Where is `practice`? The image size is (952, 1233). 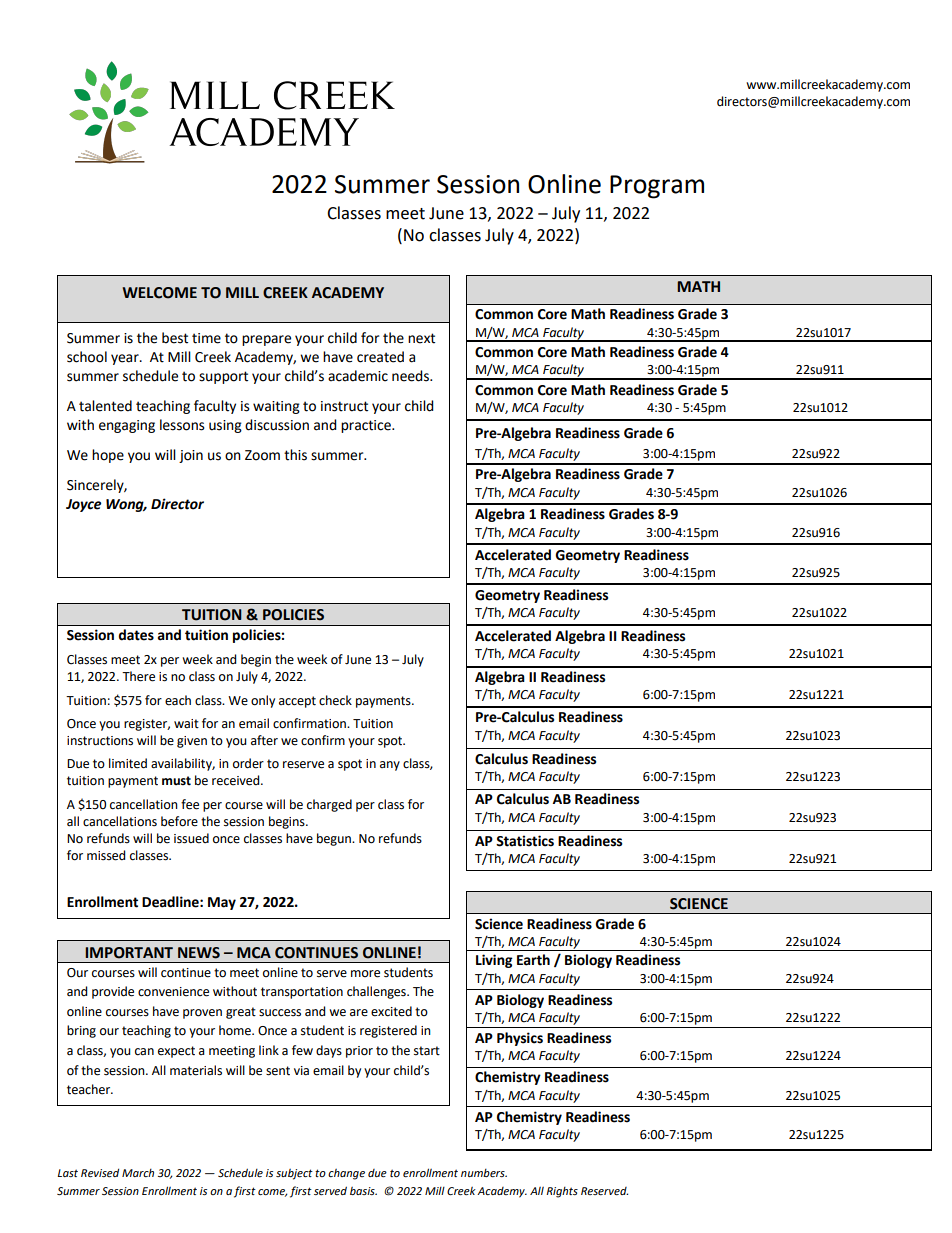
practice is located at coordinates (367, 426).
